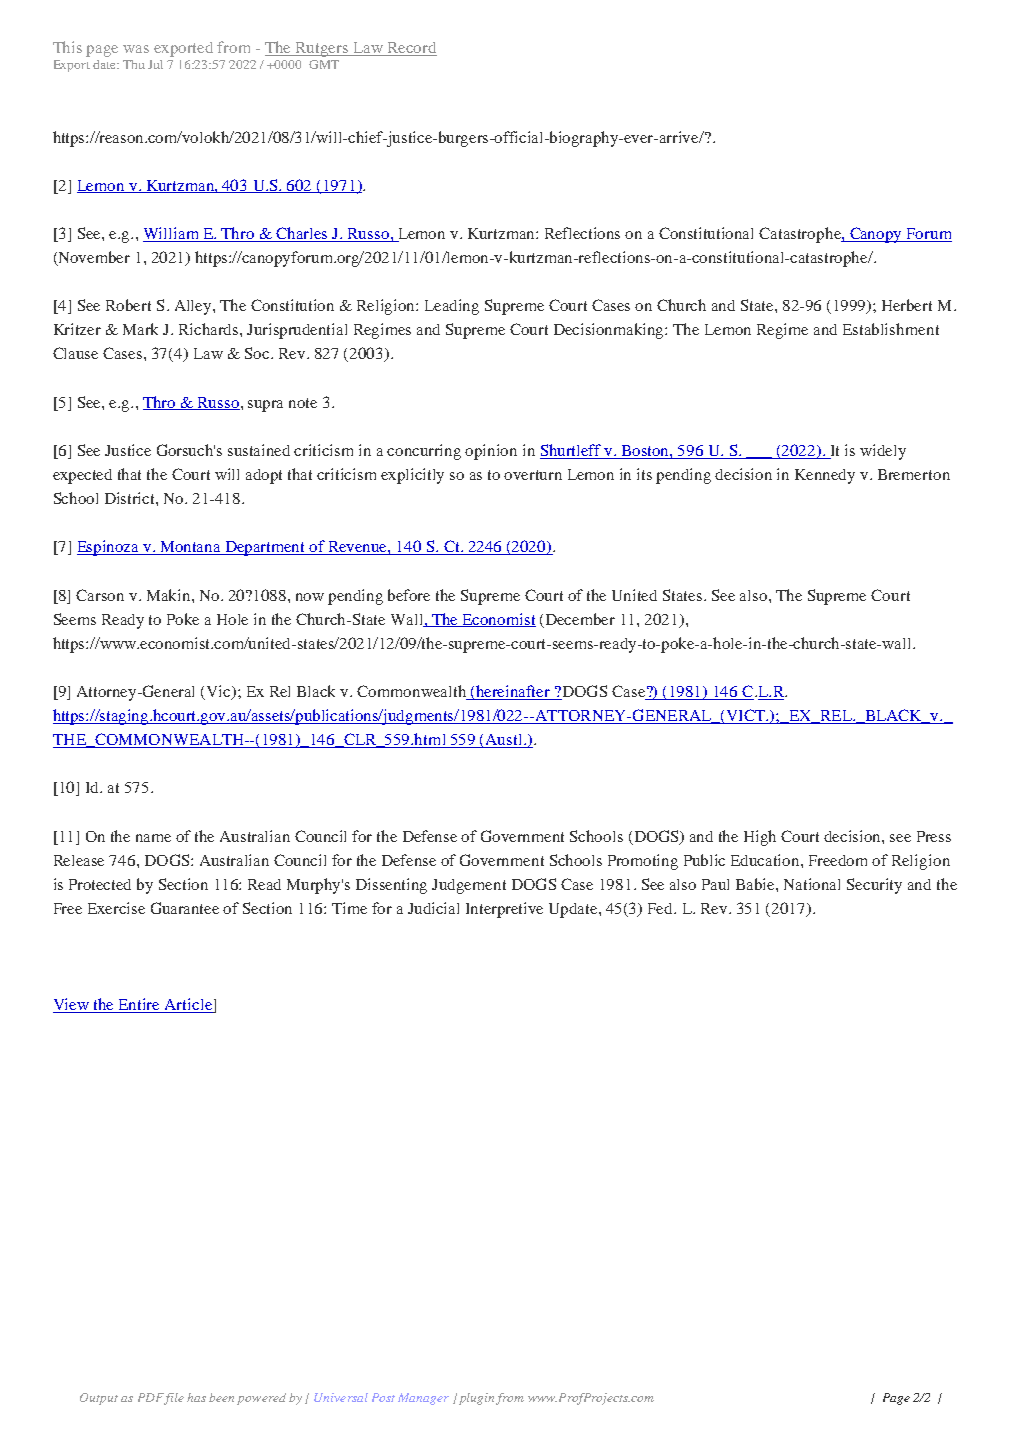  What do you see at coordinates (174, 1399) in the image?
I see `file` at bounding box center [174, 1399].
